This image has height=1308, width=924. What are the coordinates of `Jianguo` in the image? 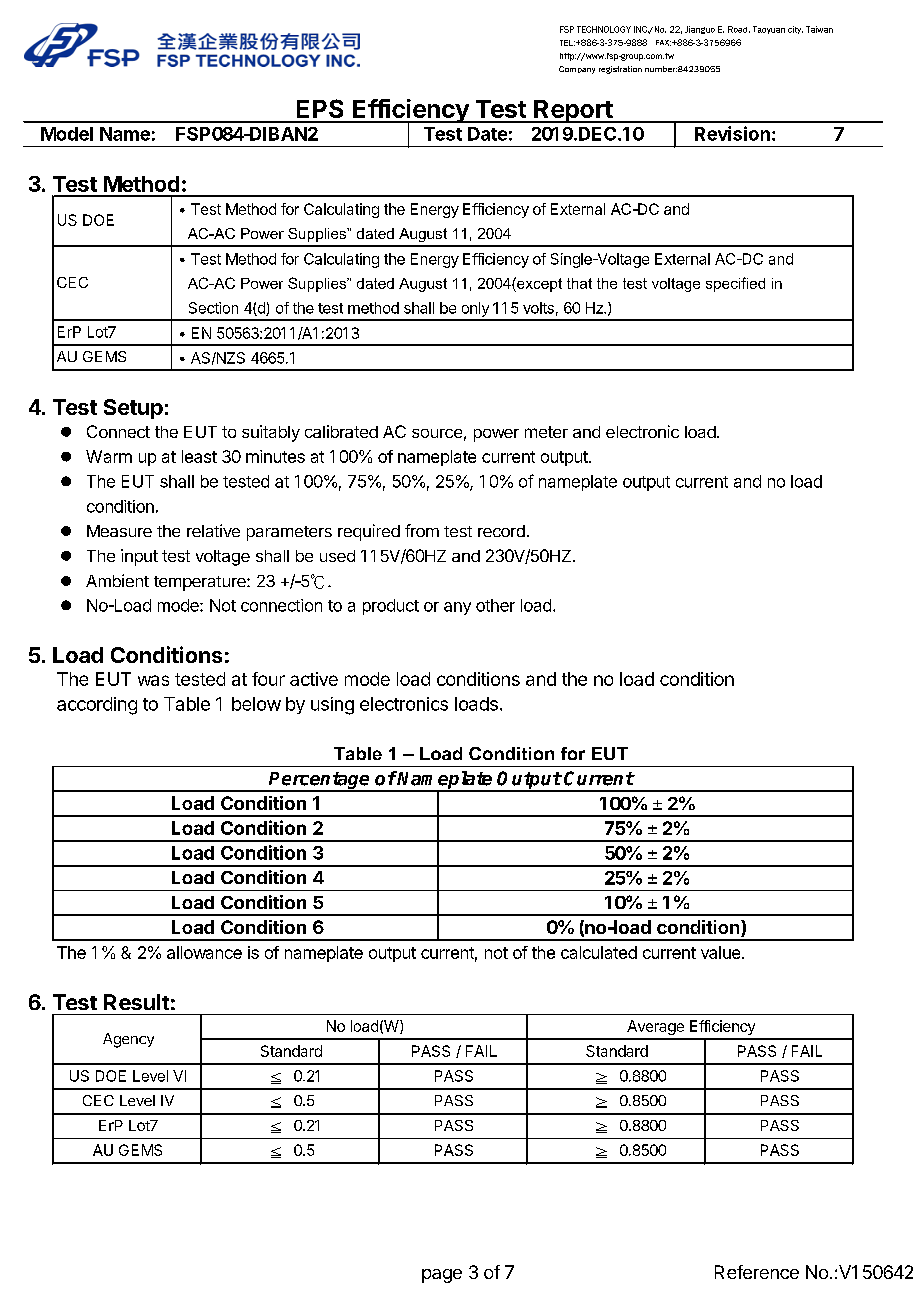 It's located at (700, 30).
